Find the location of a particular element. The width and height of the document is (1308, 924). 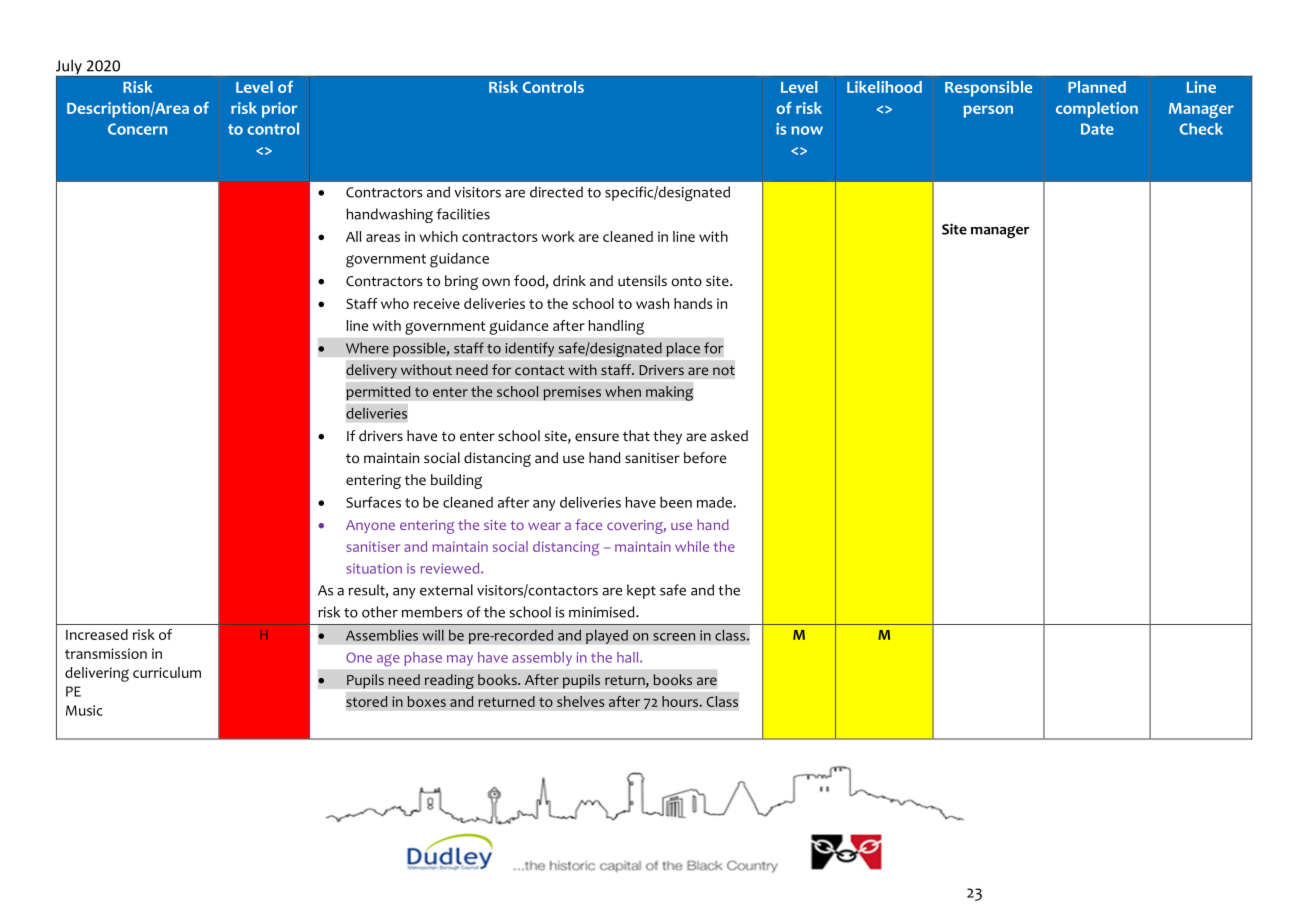

shelves is located at coordinates (580, 701).
